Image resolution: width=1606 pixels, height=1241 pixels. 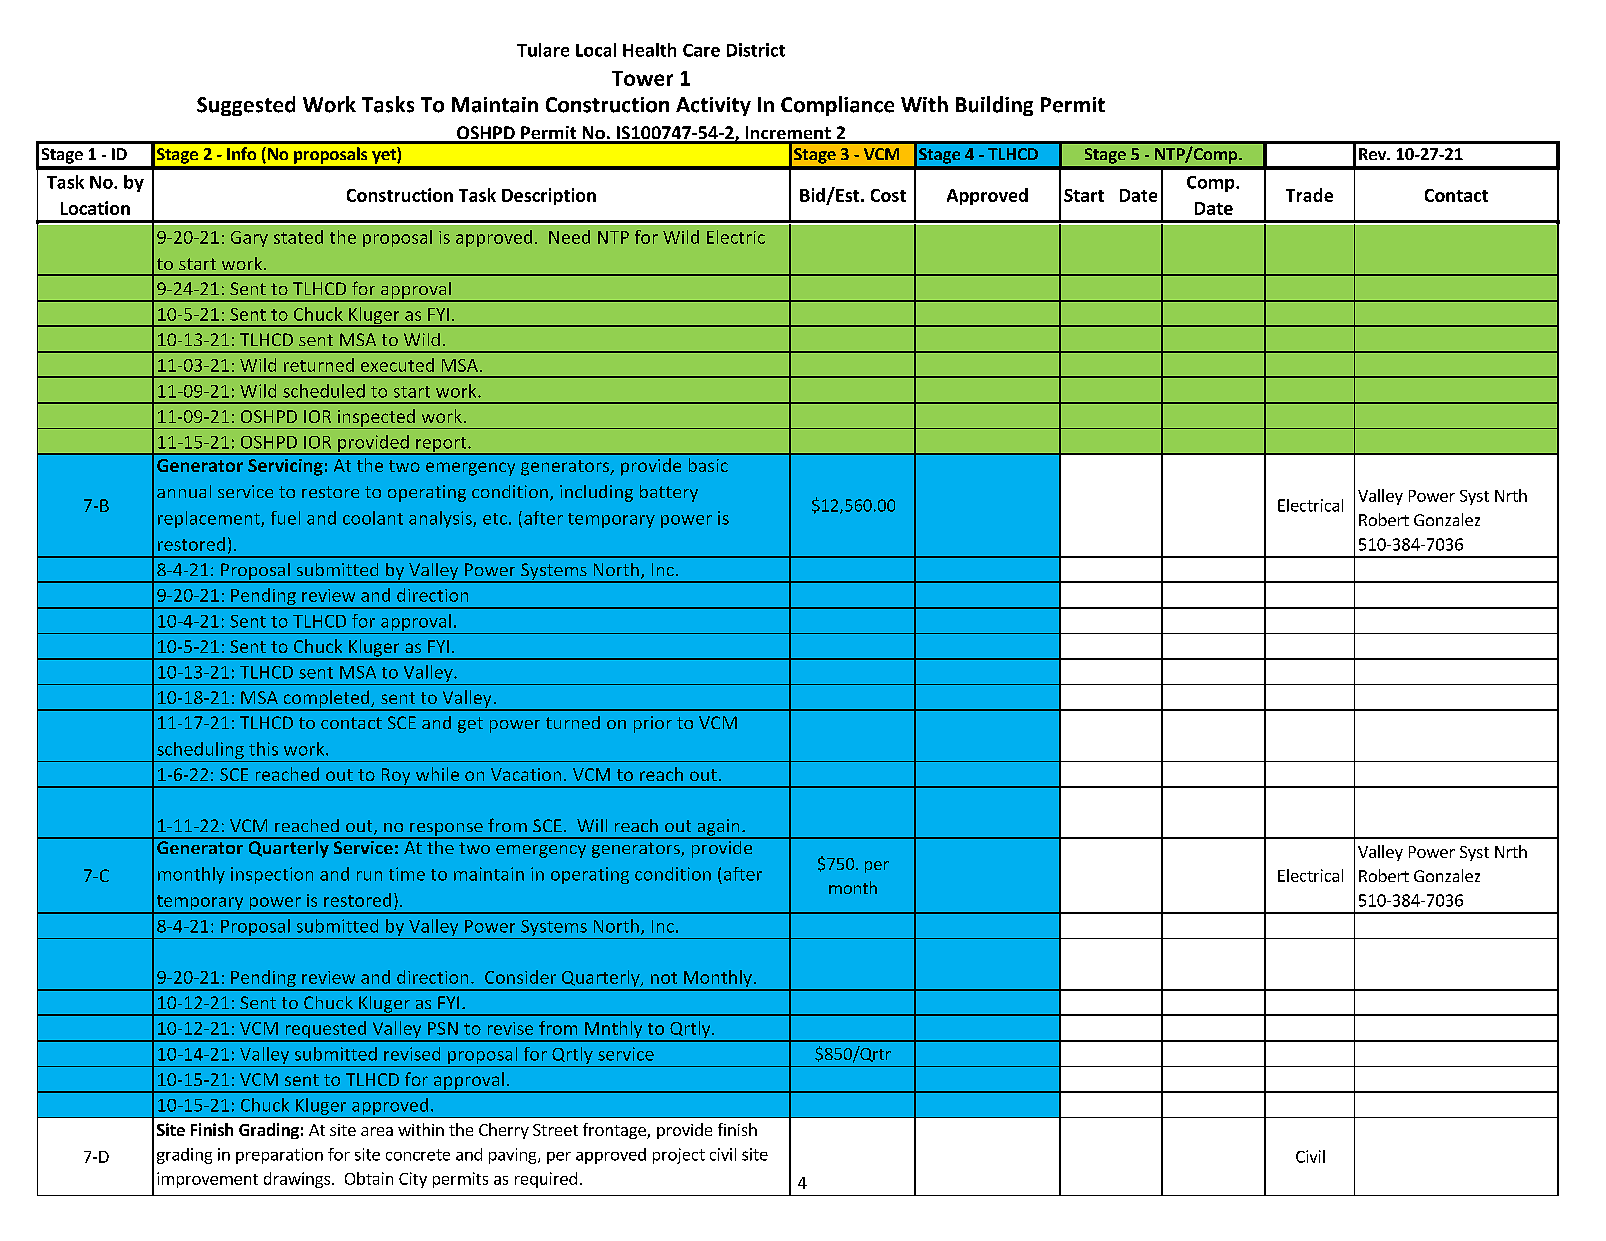 I want to click on replacement, so click(x=210, y=519).
